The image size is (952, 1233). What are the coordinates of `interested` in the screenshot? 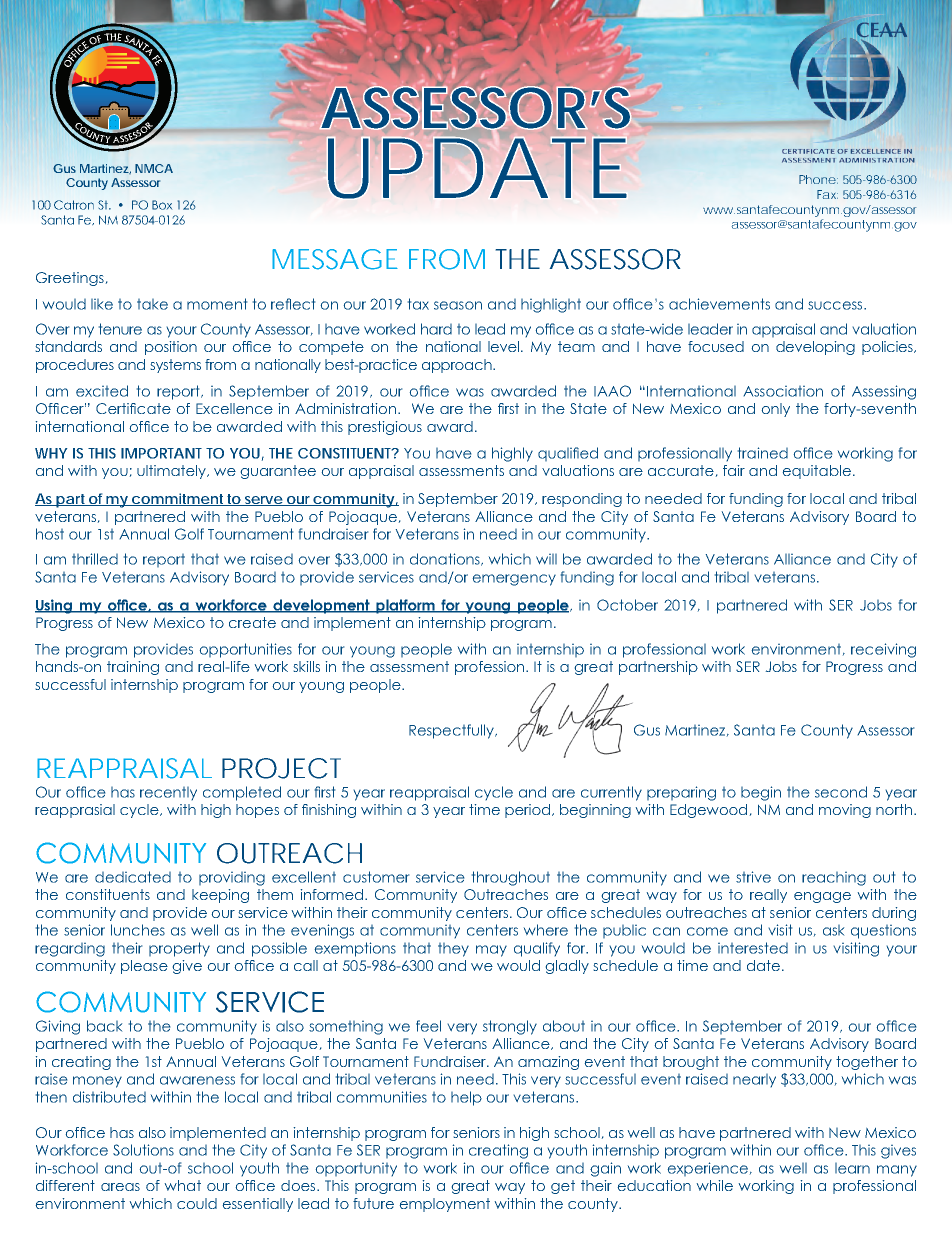 It's located at (753, 948).
